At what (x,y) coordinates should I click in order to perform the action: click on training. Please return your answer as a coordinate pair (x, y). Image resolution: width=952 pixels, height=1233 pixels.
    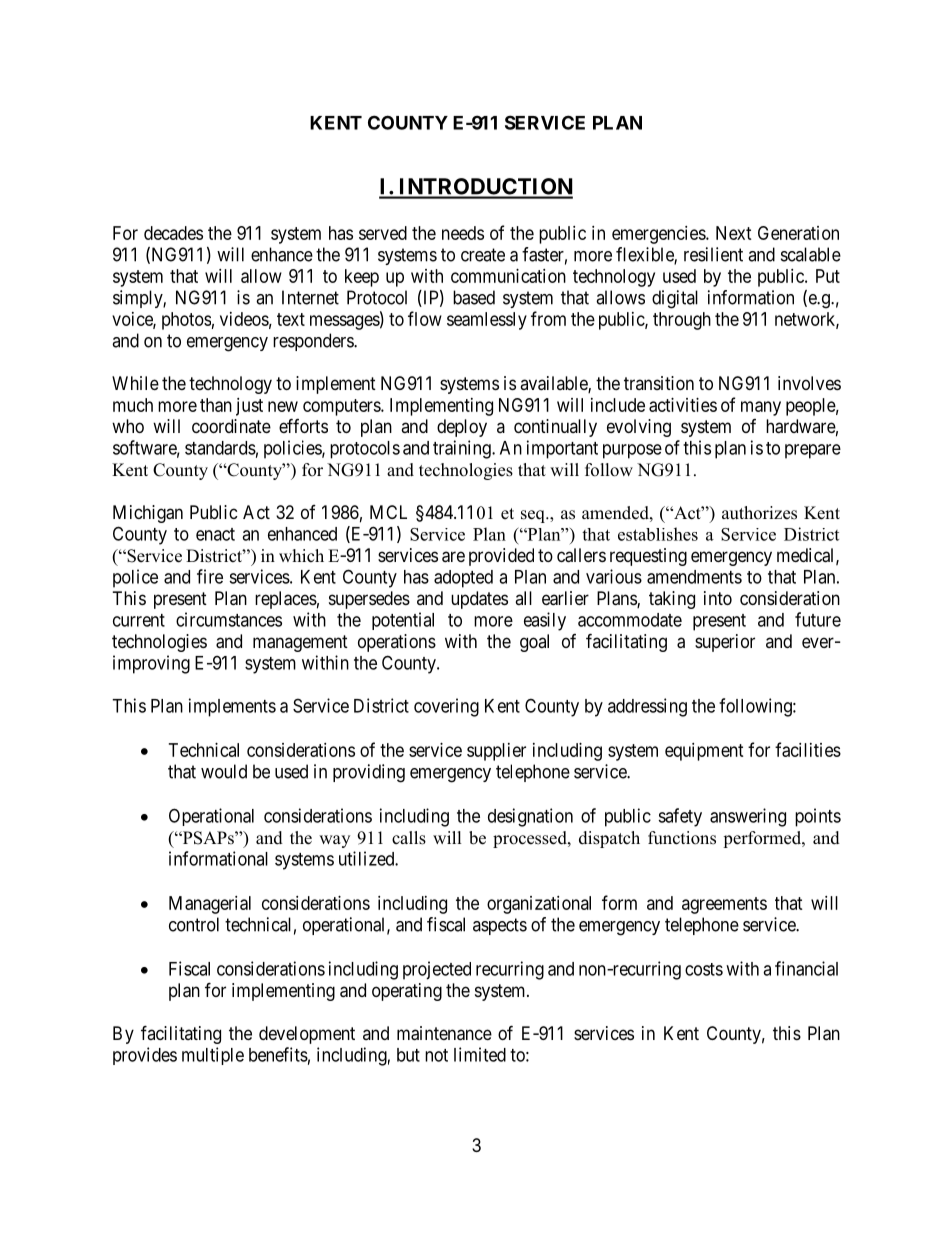
    Looking at the image, I should click on (463, 449).
